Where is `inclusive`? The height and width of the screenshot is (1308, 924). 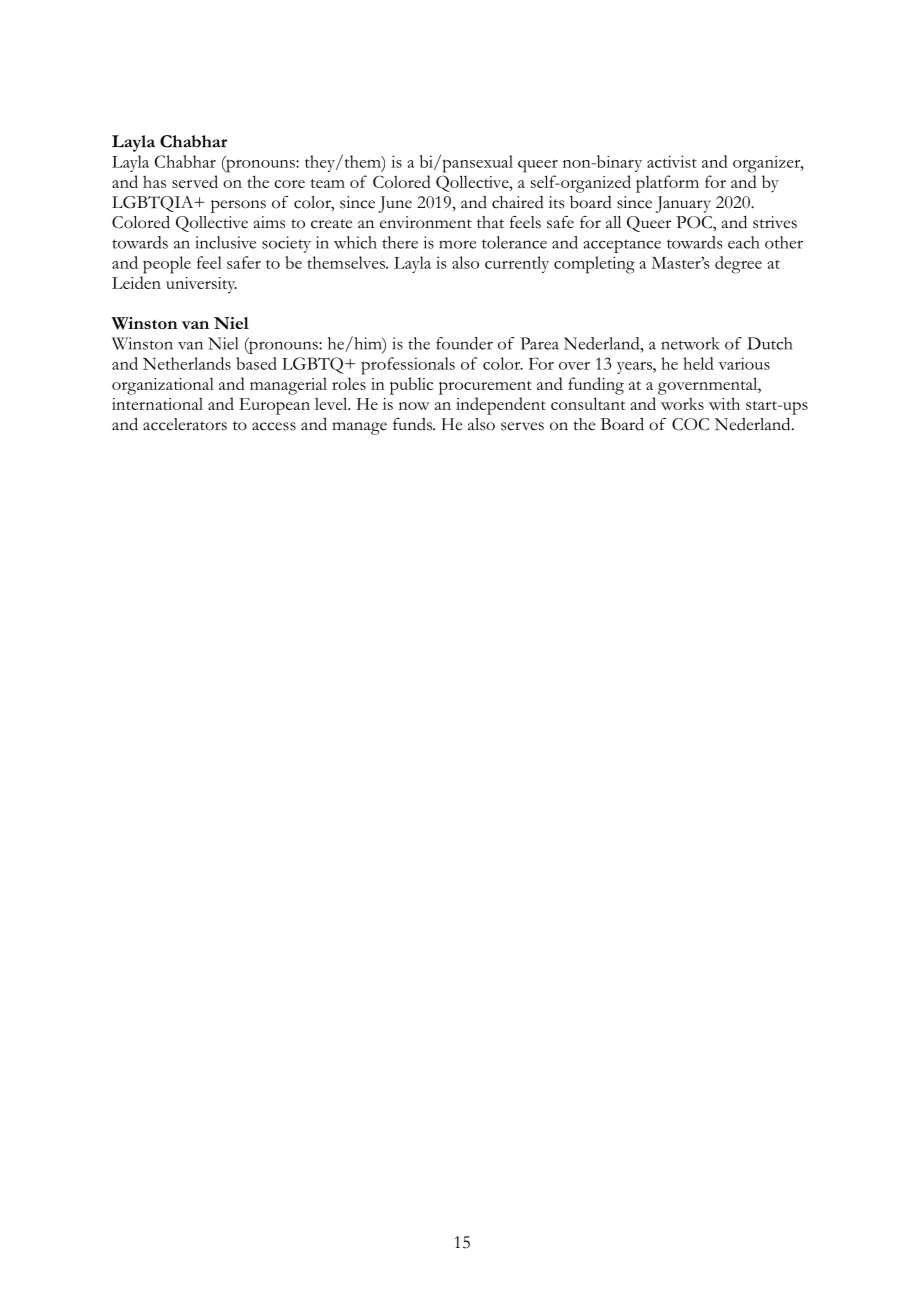 inclusive is located at coordinates (225, 242).
